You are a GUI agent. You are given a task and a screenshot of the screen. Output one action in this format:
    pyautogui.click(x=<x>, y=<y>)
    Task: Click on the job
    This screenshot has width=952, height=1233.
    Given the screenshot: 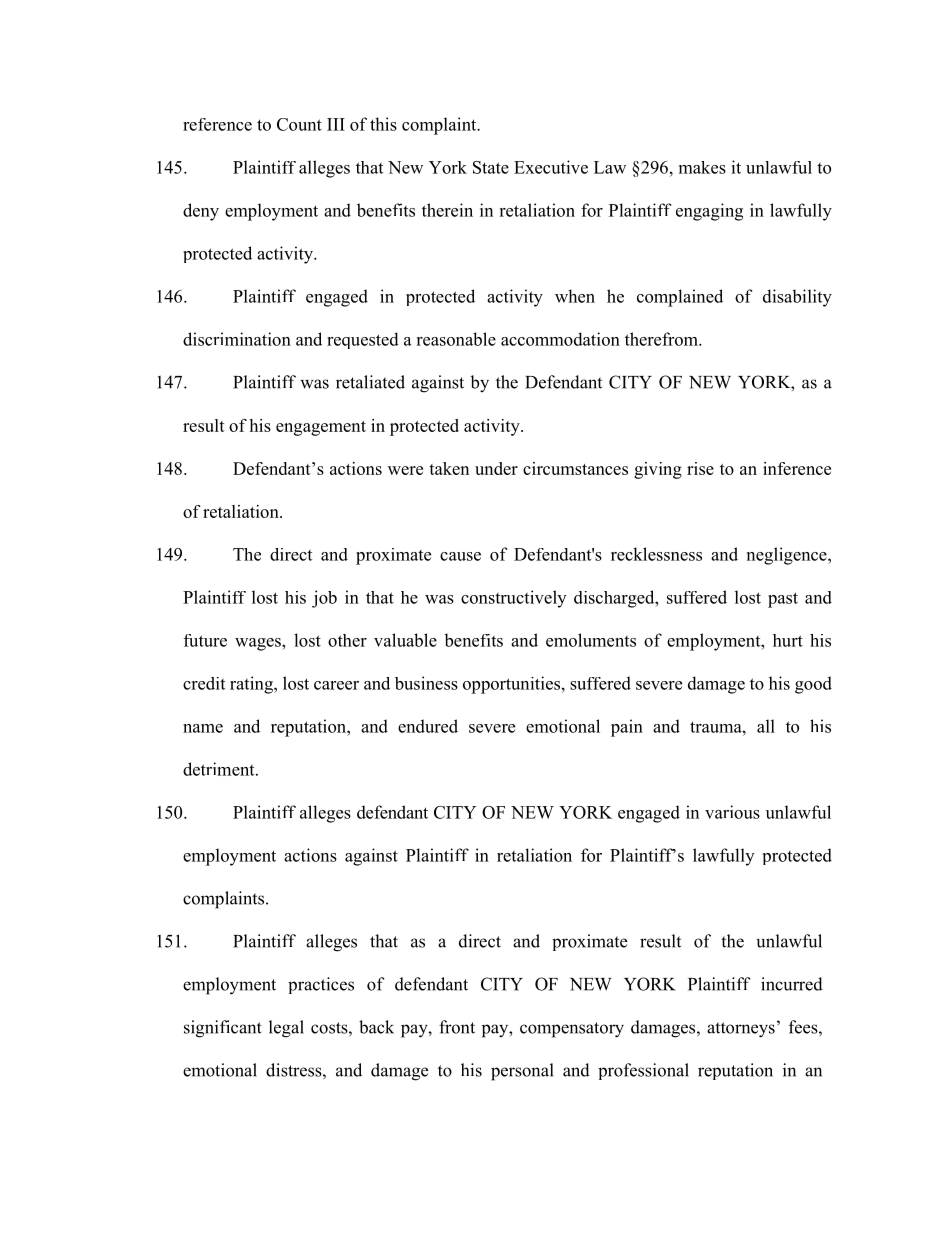 What is the action you would take?
    pyautogui.click(x=324, y=599)
